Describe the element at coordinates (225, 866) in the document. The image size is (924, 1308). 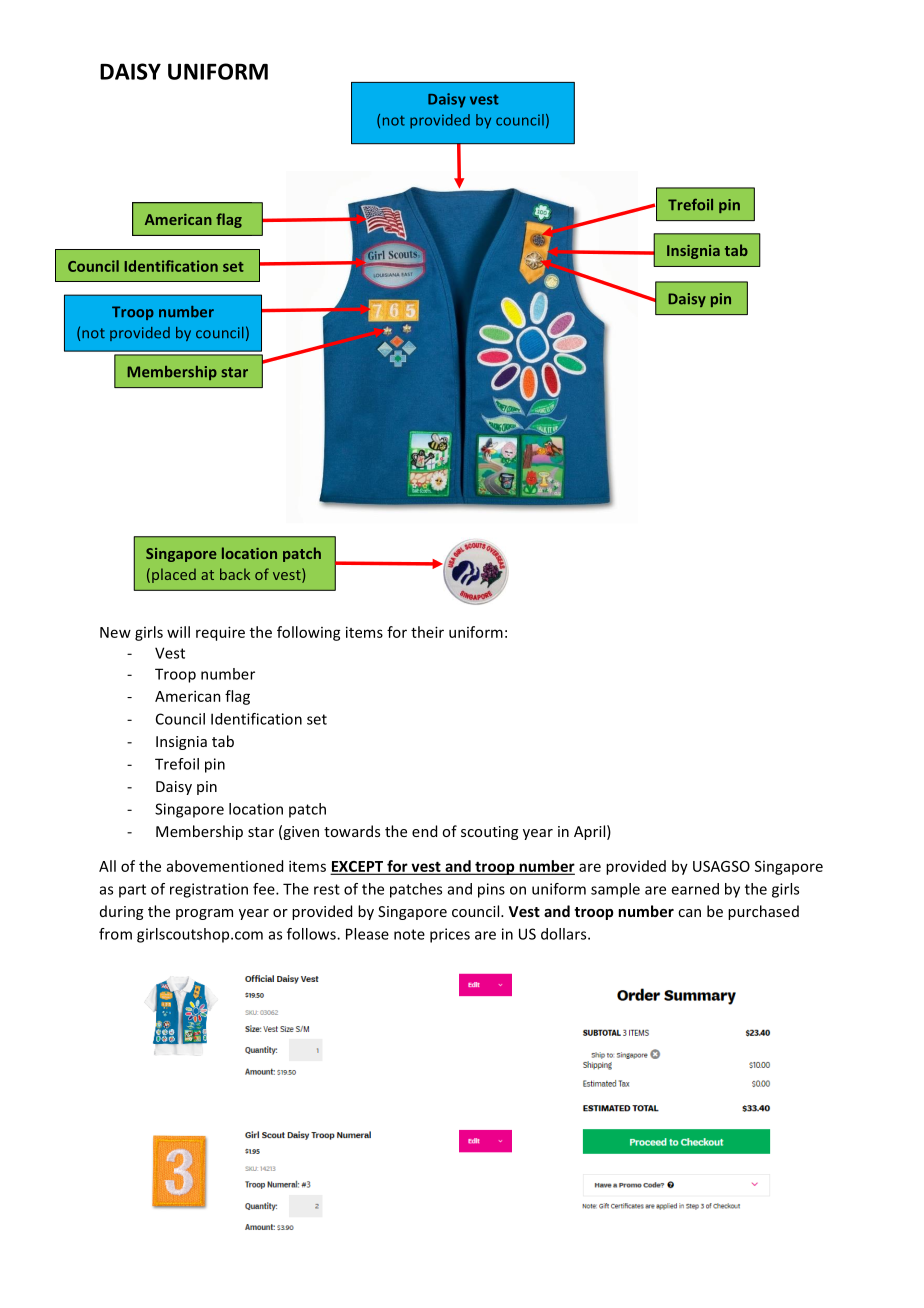
I see `abovementioned` at that location.
